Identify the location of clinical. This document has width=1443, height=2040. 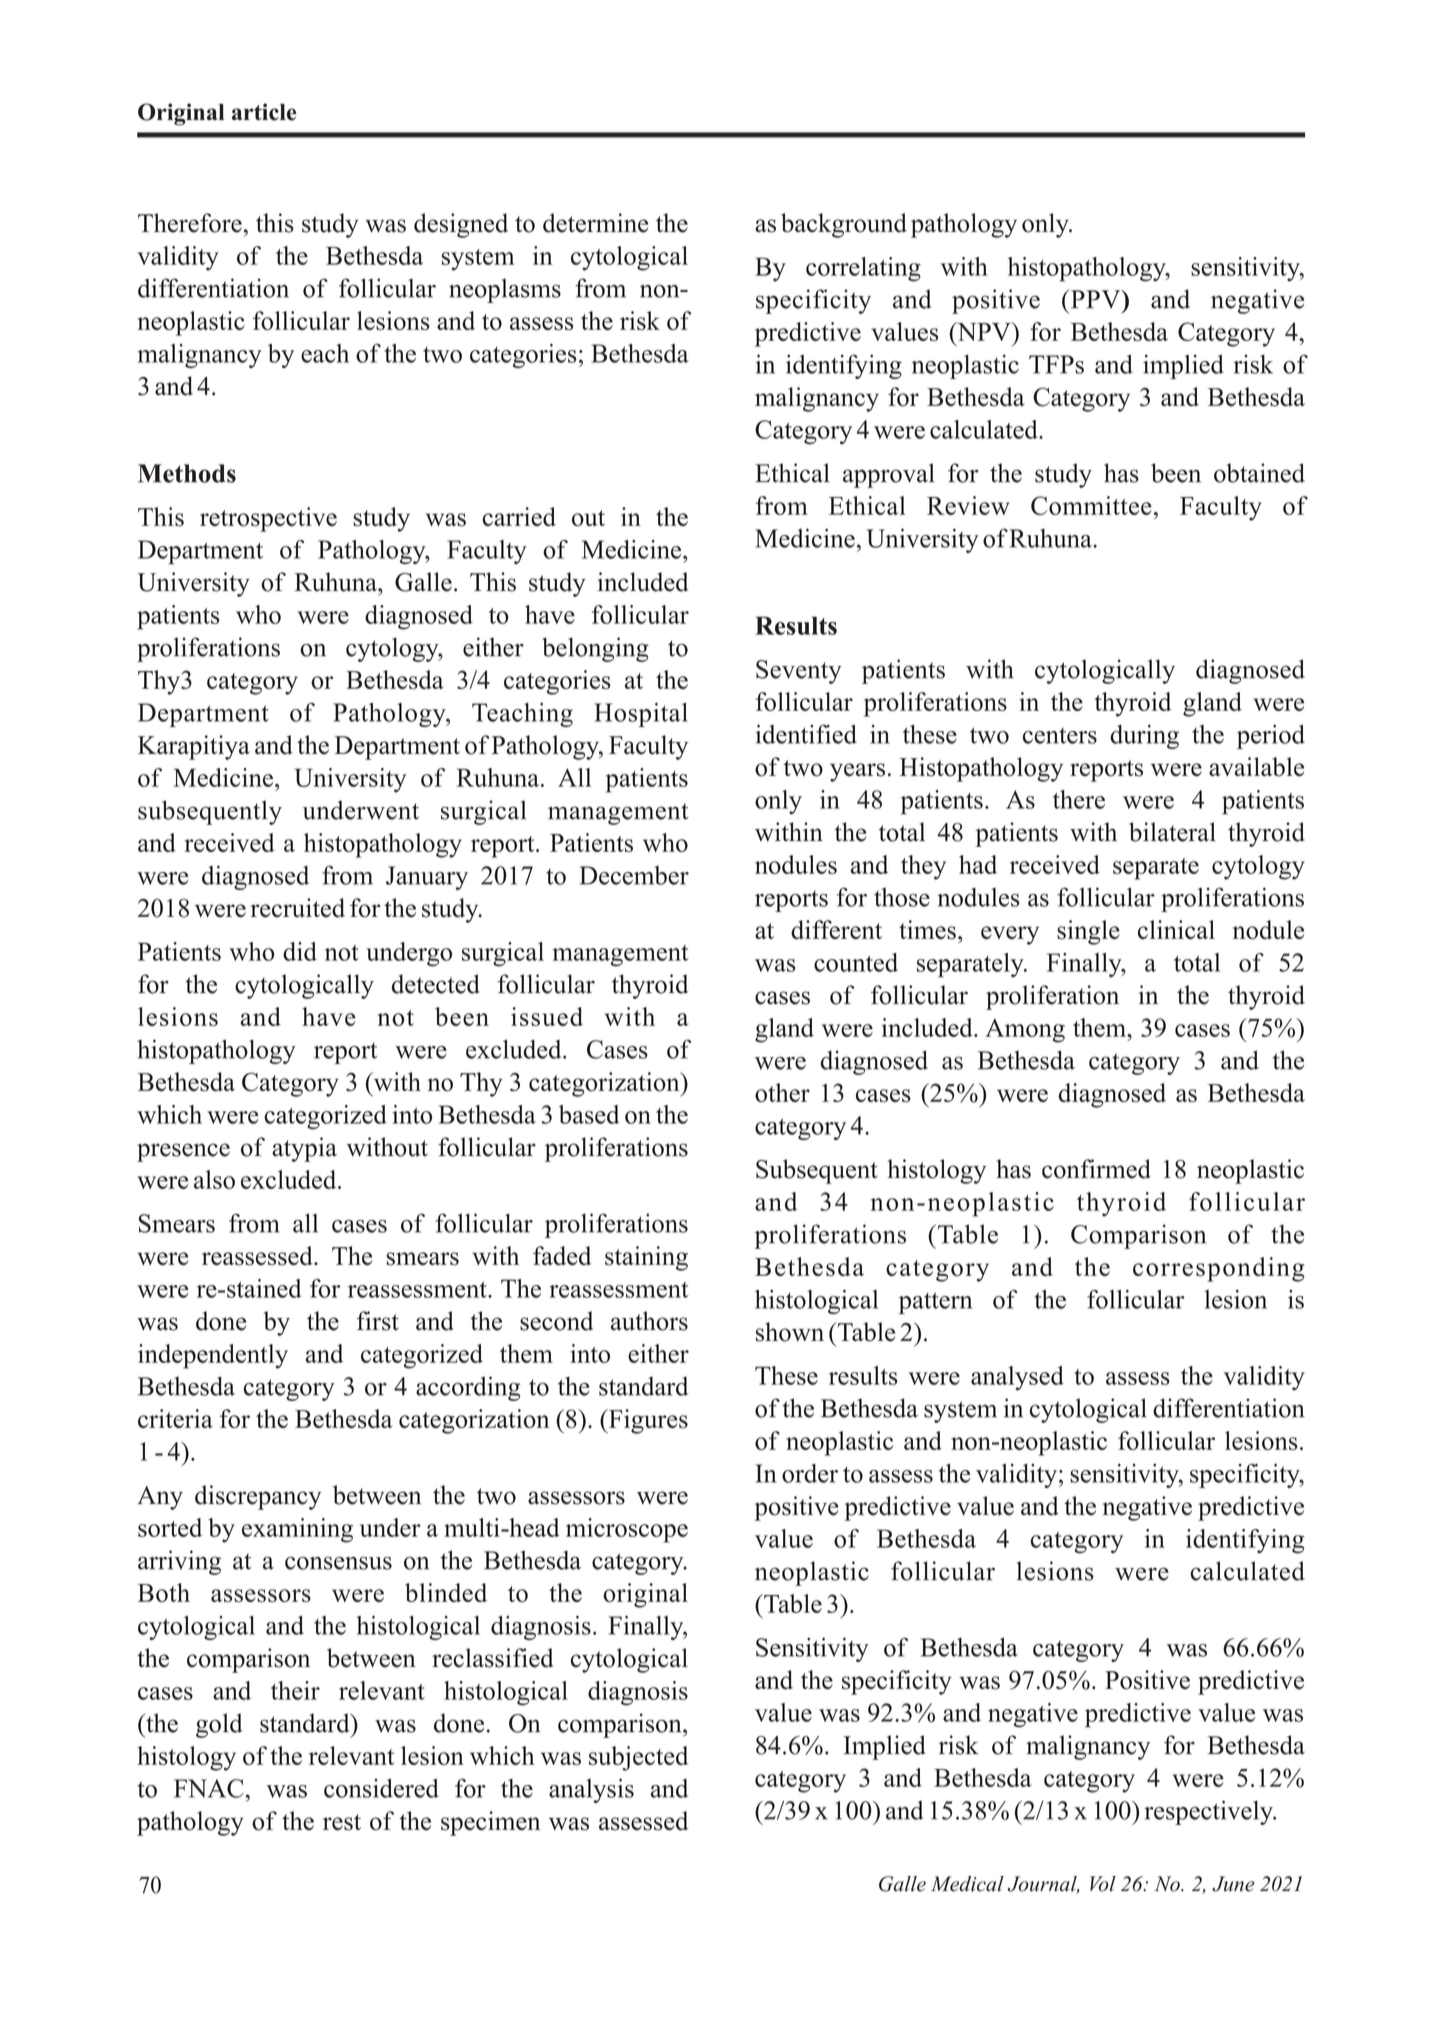
(1176, 929).
